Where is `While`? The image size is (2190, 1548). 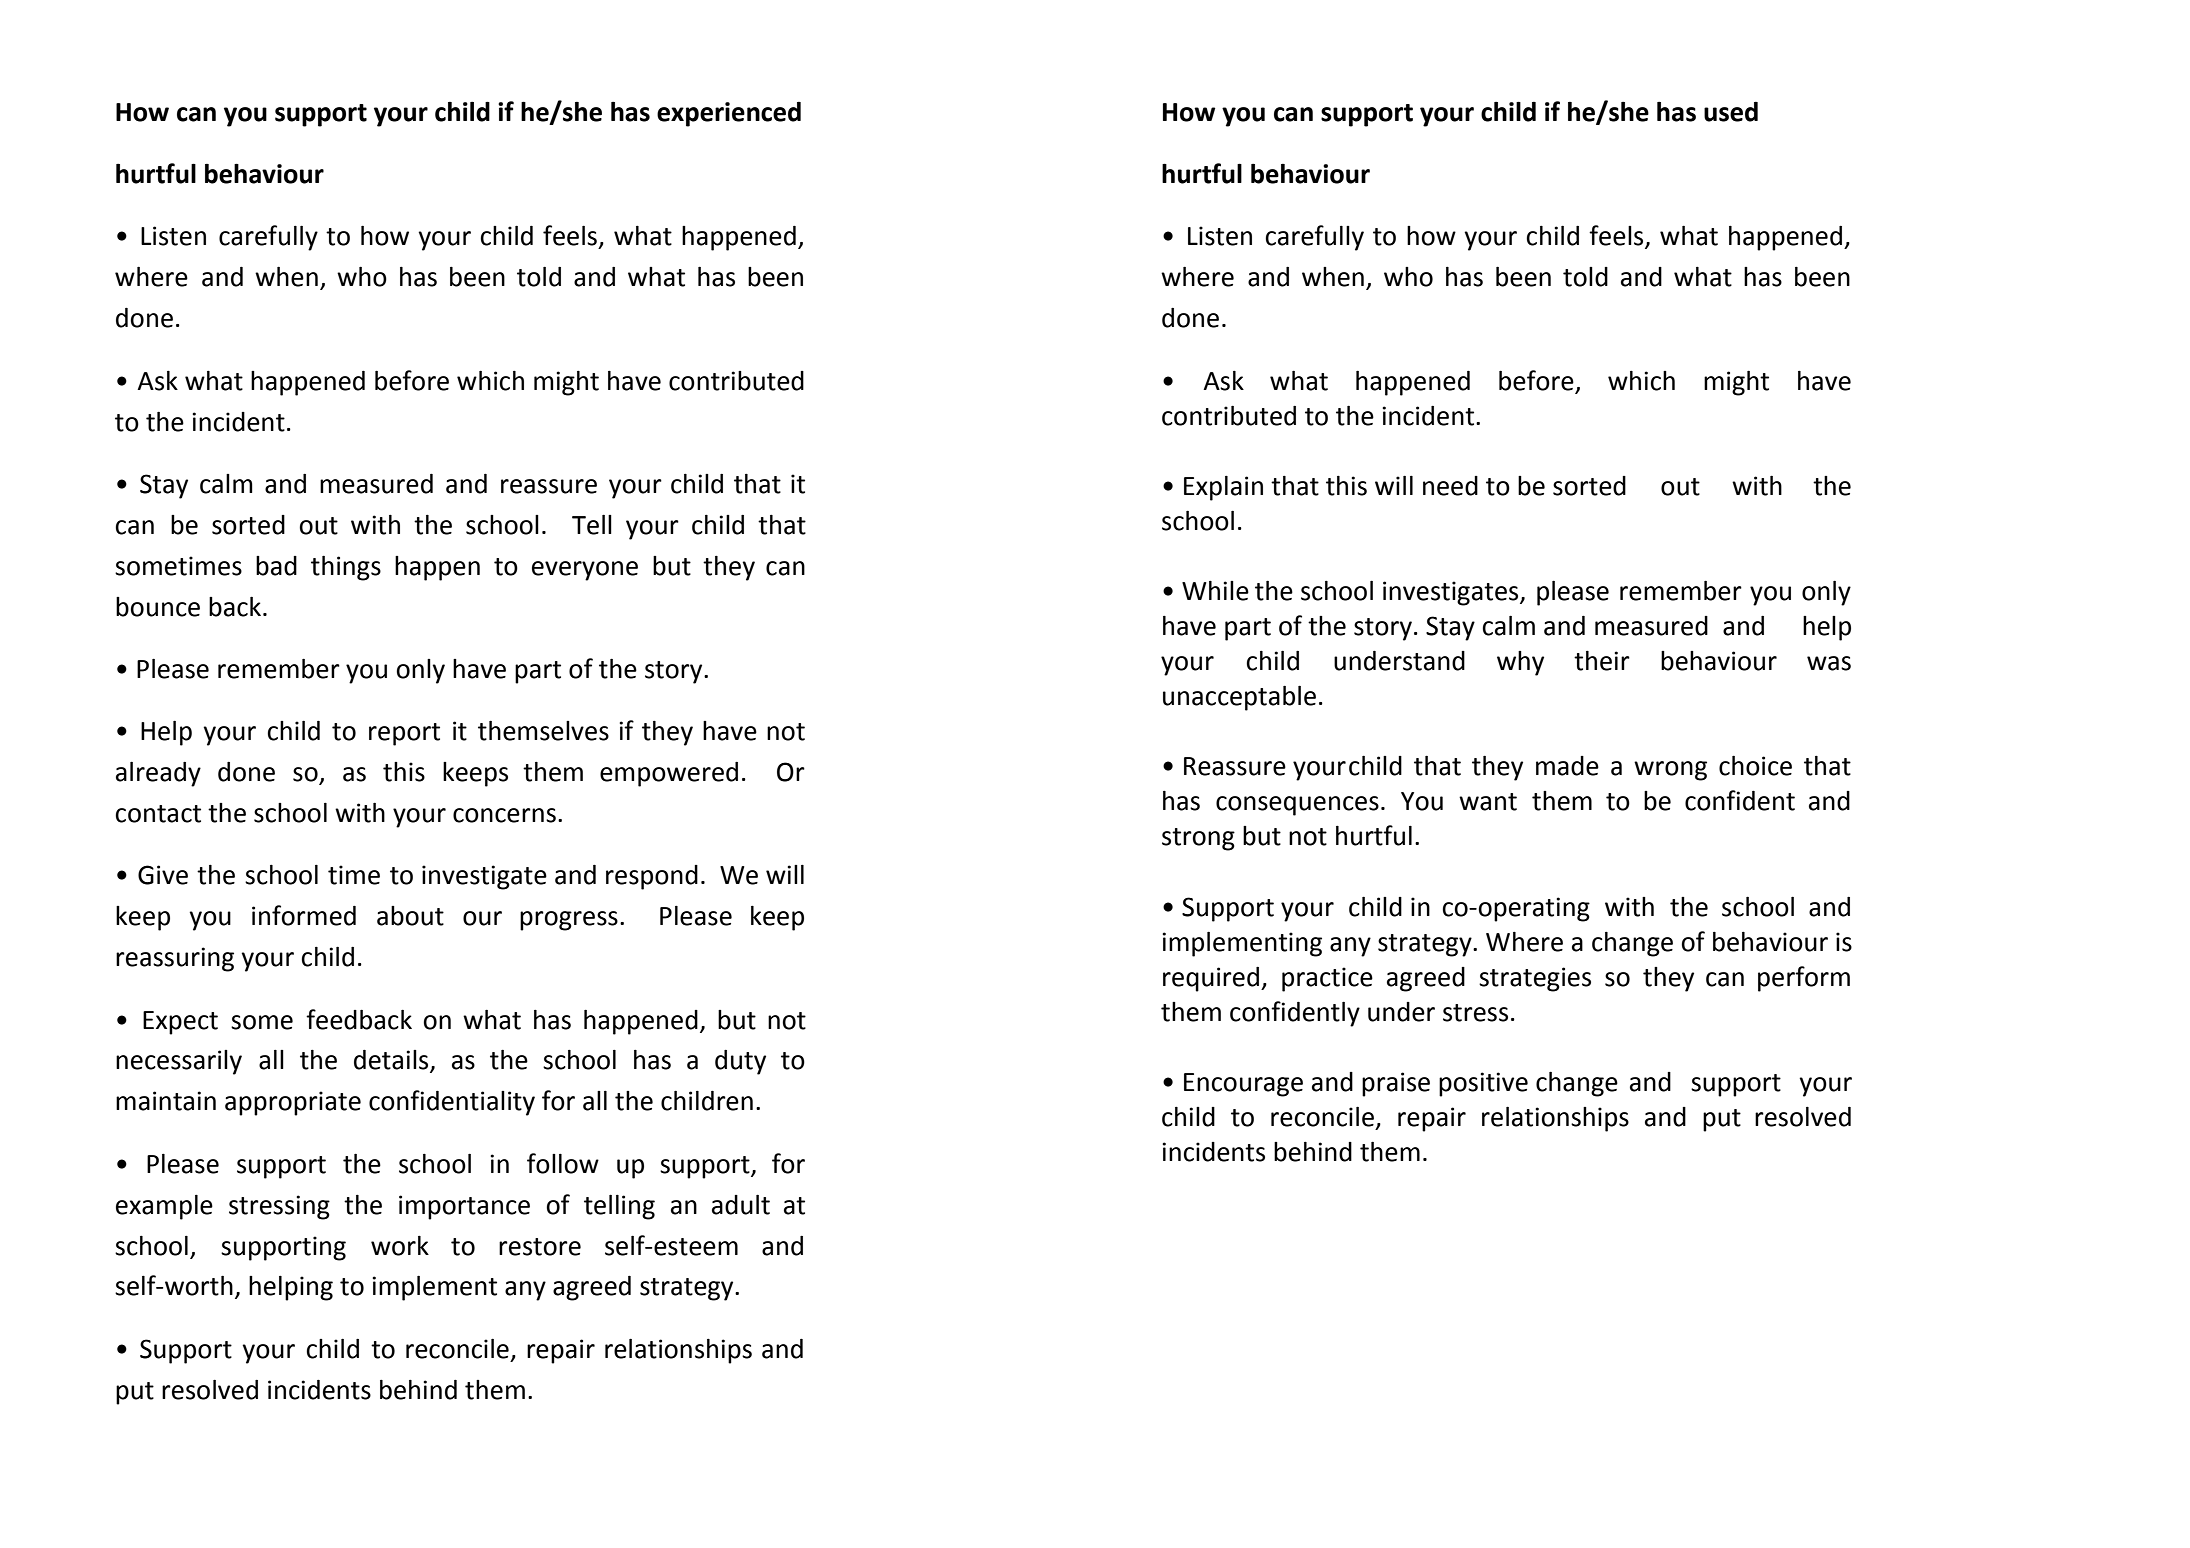 While is located at coordinates (1215, 591).
